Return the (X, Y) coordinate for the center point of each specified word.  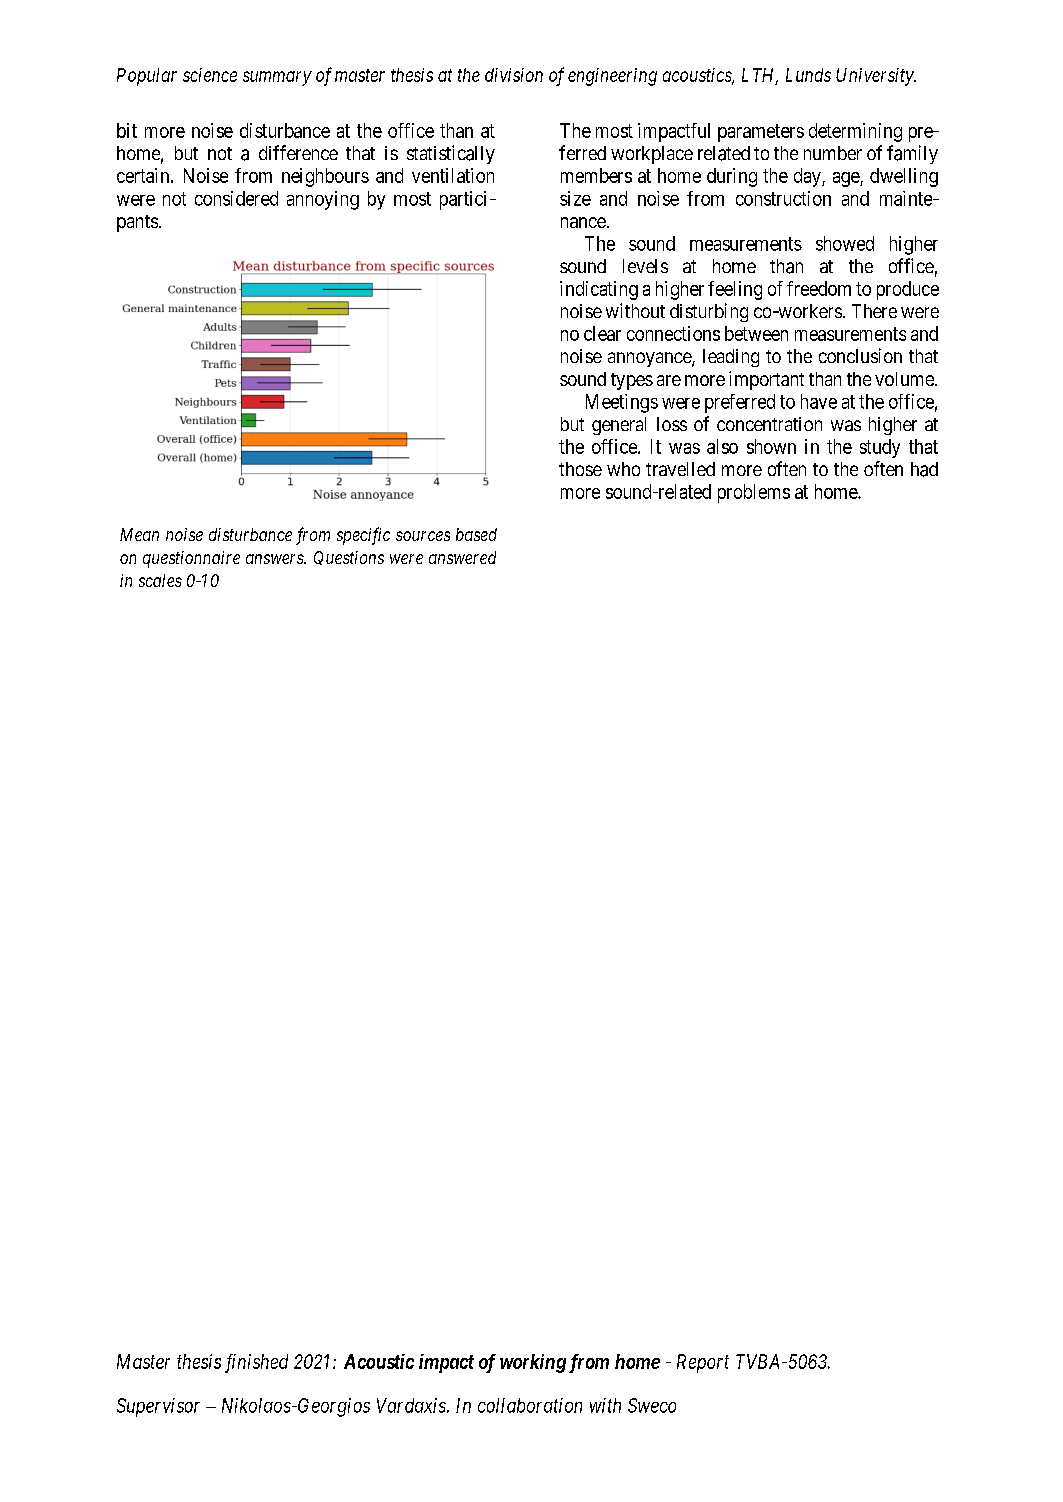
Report (703, 1363)
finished (256, 1363)
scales (160, 580)
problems (754, 493)
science (210, 75)
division (514, 75)
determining (855, 132)
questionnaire (191, 559)
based (476, 534)
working (533, 1363)
